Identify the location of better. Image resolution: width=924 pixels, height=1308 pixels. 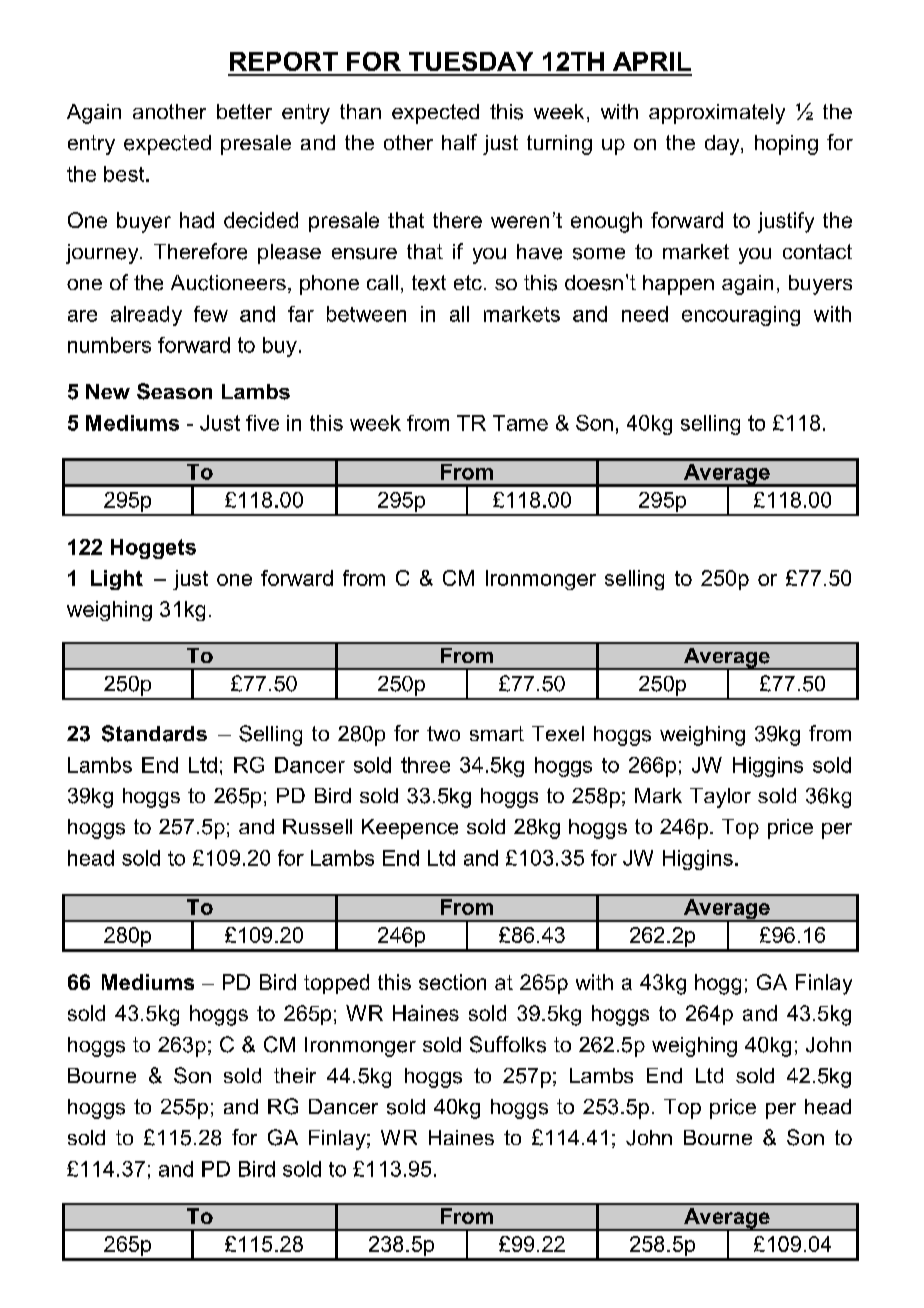
(244, 111).
